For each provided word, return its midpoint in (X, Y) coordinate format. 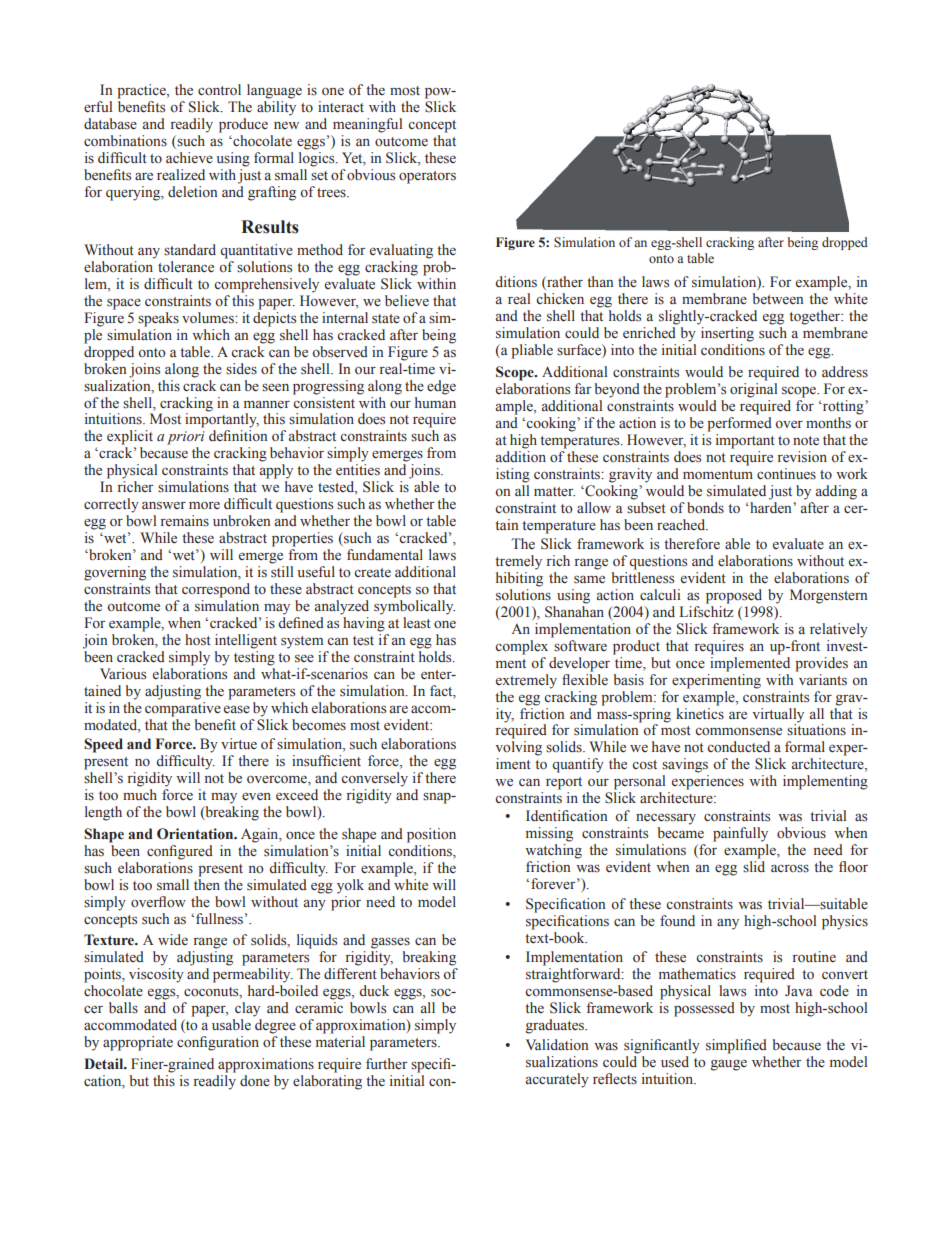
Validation (557, 1044)
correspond (216, 590)
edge (441, 387)
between (778, 298)
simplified (736, 1046)
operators (427, 177)
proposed (734, 596)
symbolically (414, 607)
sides (241, 369)
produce (243, 125)
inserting (727, 334)
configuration (218, 1043)
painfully (740, 834)
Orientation (196, 834)
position (431, 835)
